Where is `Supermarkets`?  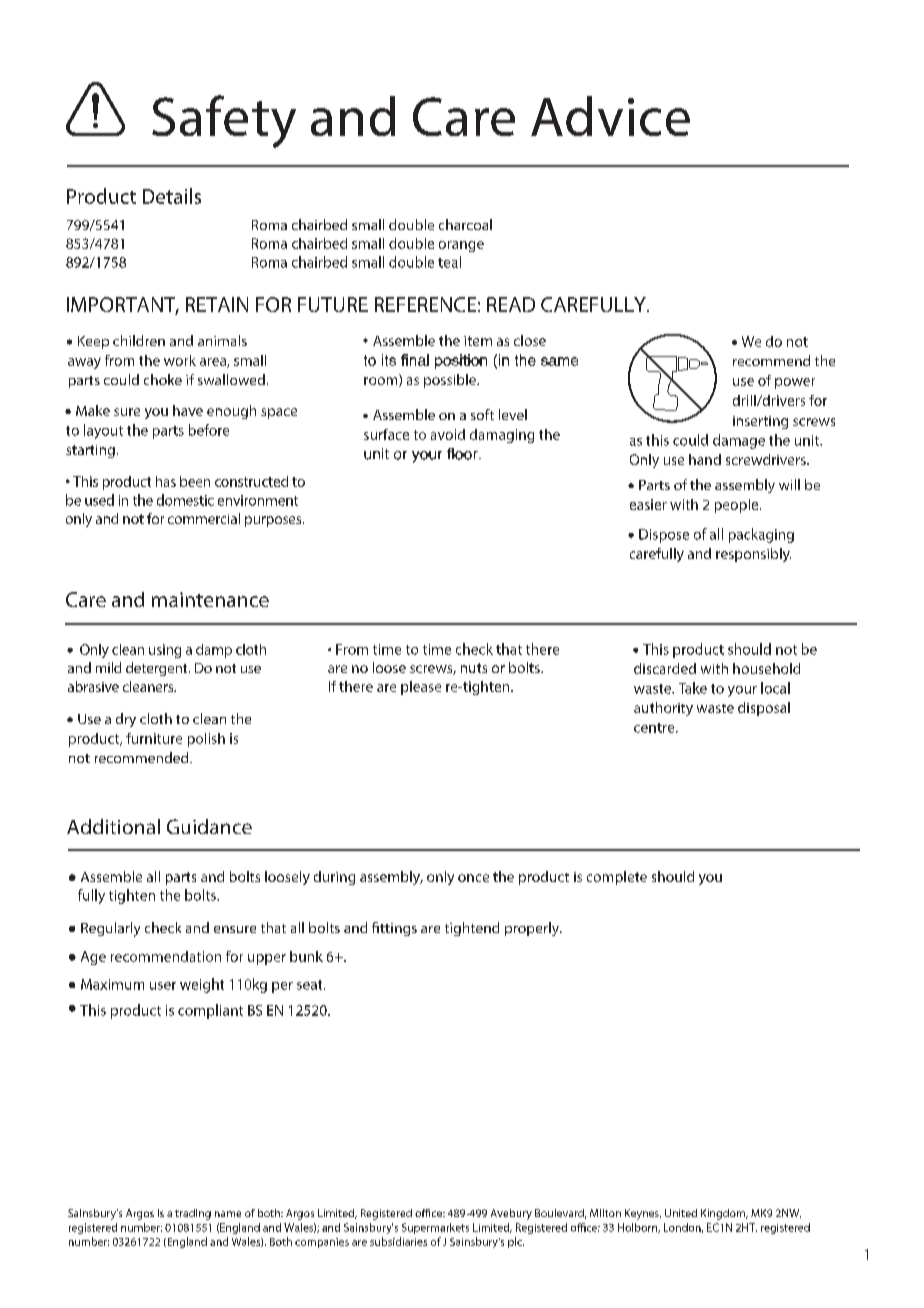
Supermarkets is located at coordinates (435, 1228).
